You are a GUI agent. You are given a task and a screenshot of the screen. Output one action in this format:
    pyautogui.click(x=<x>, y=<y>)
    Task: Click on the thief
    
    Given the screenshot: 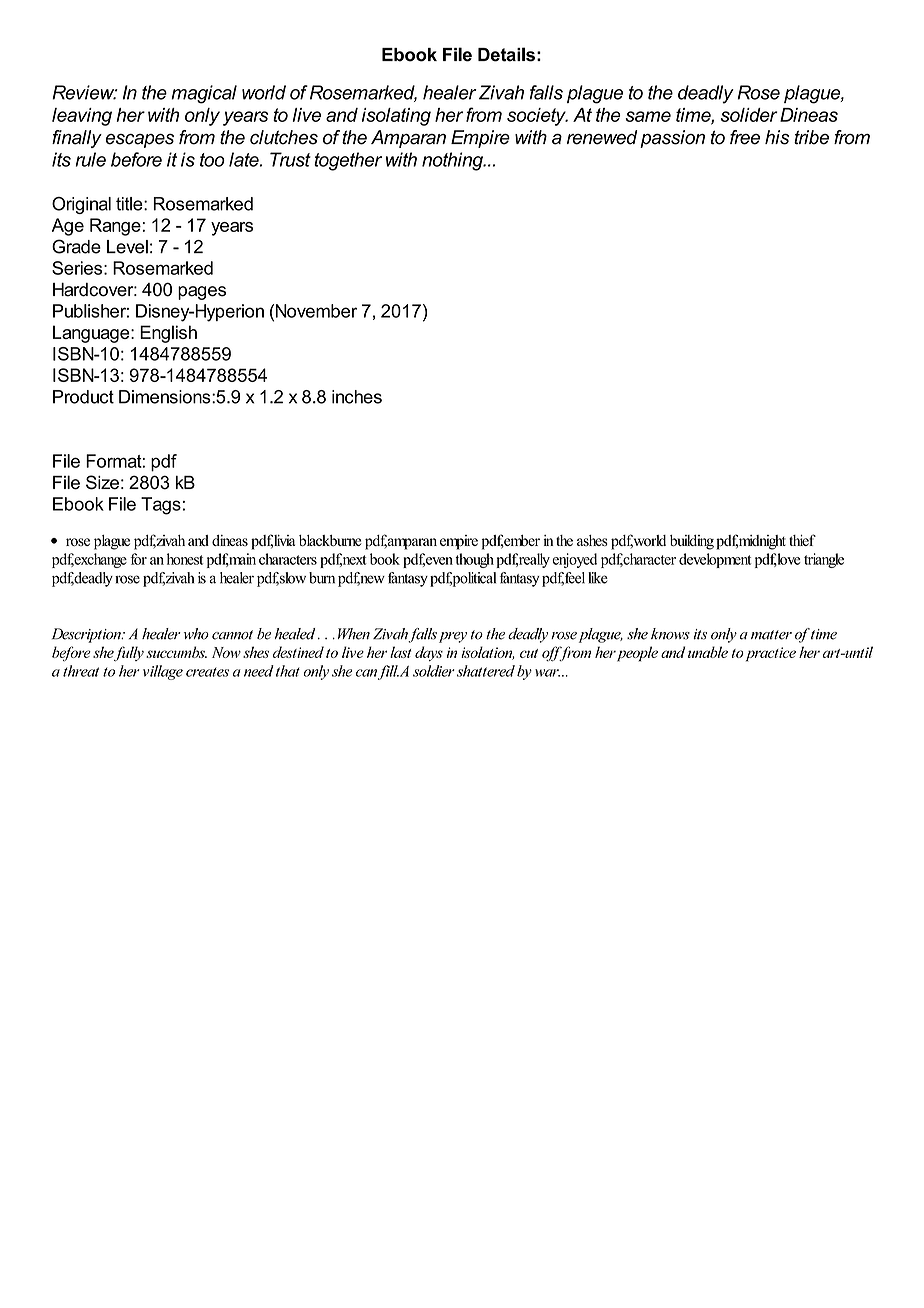 What is the action you would take?
    pyautogui.click(x=802, y=540)
